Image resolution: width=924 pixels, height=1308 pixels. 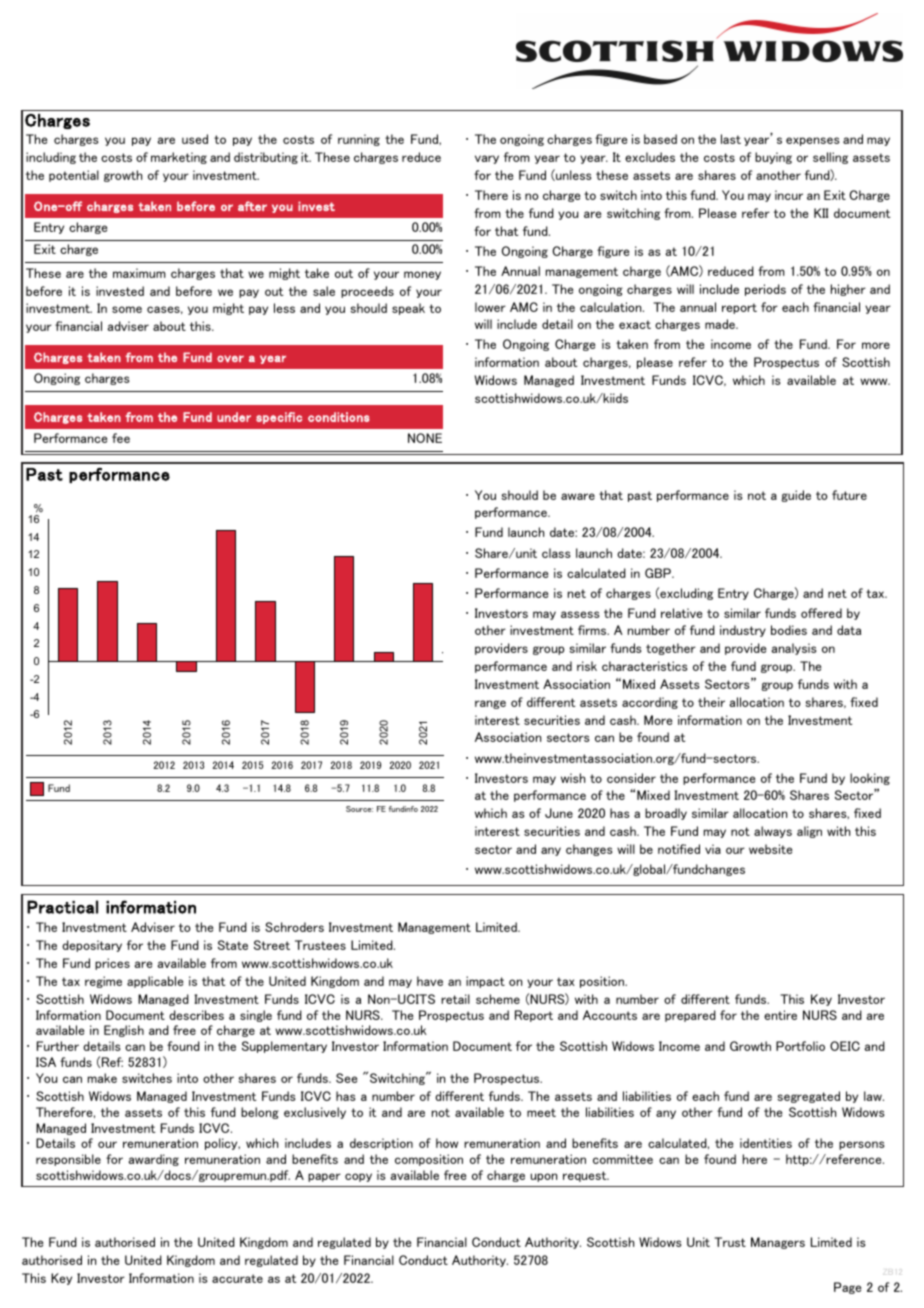 What do you see at coordinates (430, 981) in the image?
I see `have` at bounding box center [430, 981].
